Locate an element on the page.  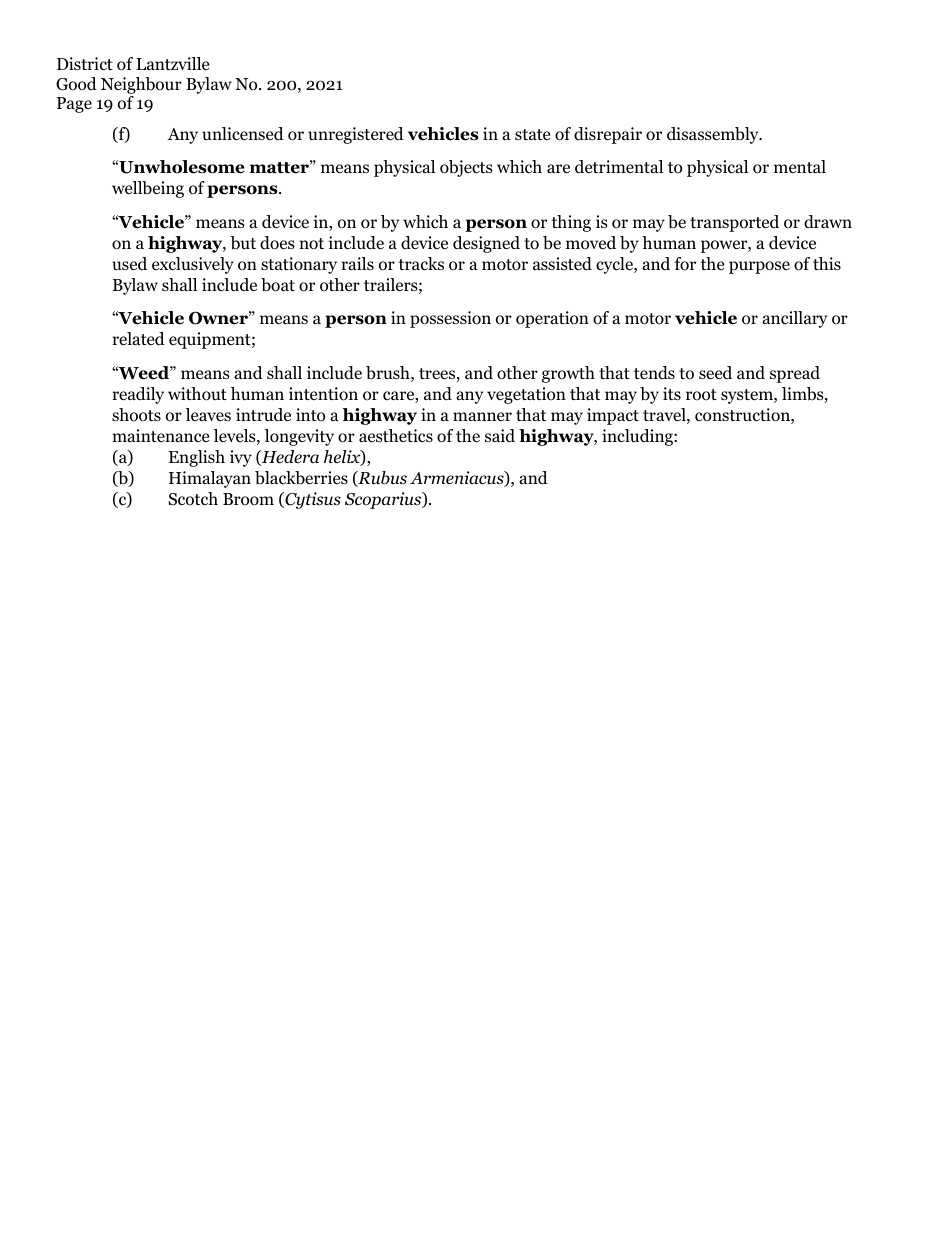
objects is located at coordinates (466, 168).
